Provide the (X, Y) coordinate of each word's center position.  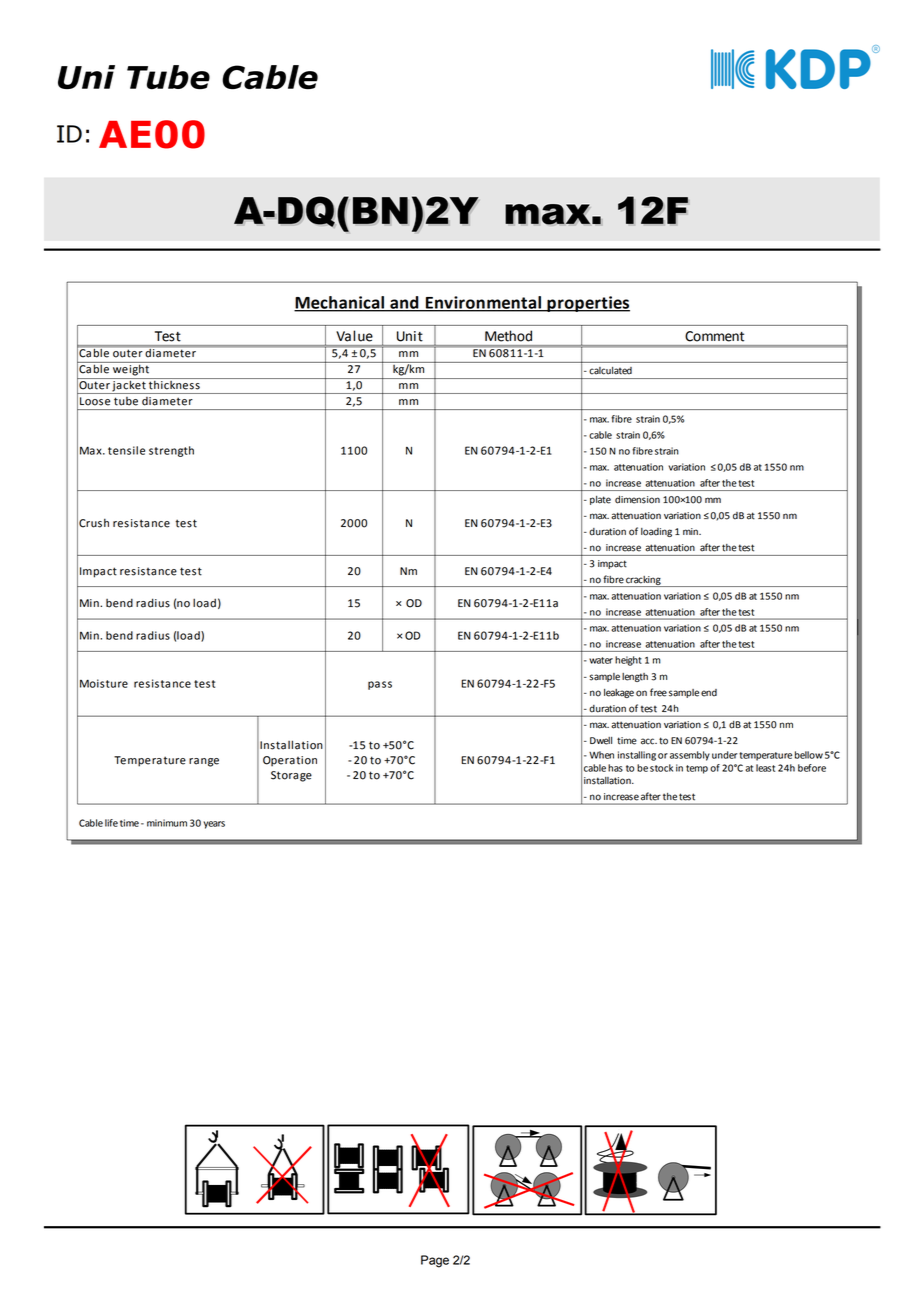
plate (600, 500)
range (204, 762)
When (601, 755)
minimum (167, 823)
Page (435, 1261)
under (725, 755)
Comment (714, 336)
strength (171, 451)
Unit (410, 336)
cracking (643, 581)
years (214, 825)
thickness (174, 384)
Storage (291, 776)
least (765, 768)
